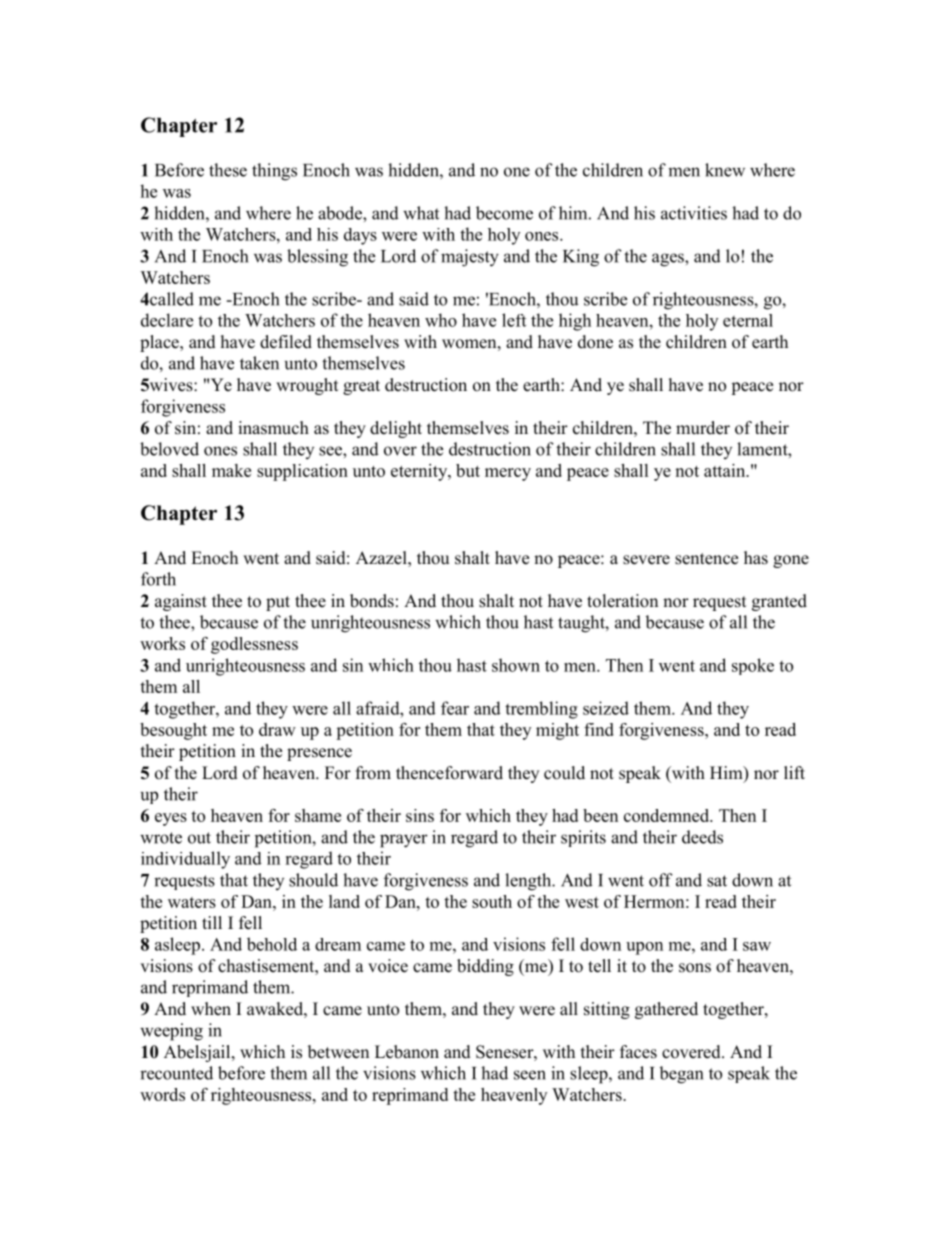 This page has height=1233, width=952. What do you see at coordinates (273, 428) in the page?
I see `inasmuch` at bounding box center [273, 428].
